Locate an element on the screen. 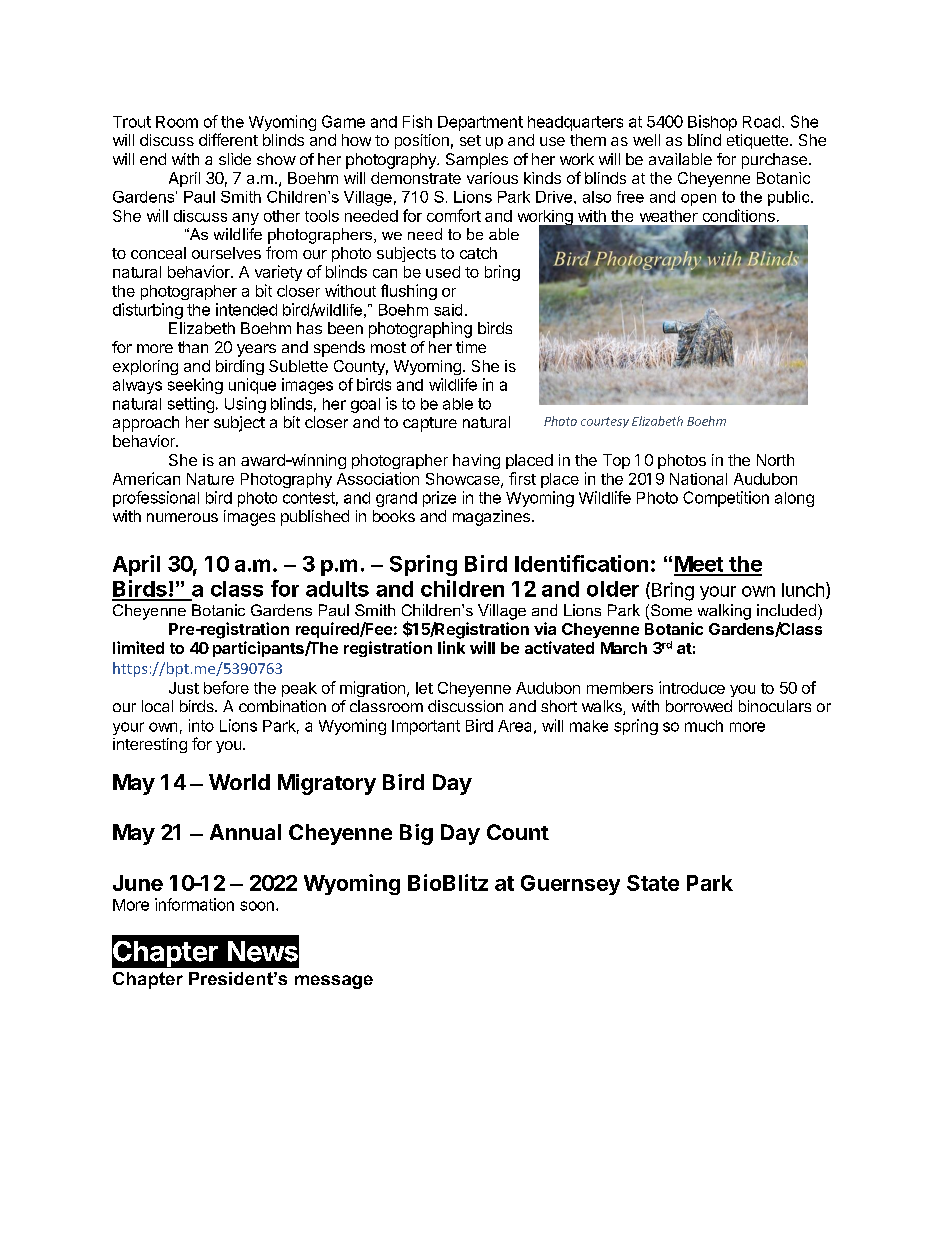  before is located at coordinates (226, 687).
